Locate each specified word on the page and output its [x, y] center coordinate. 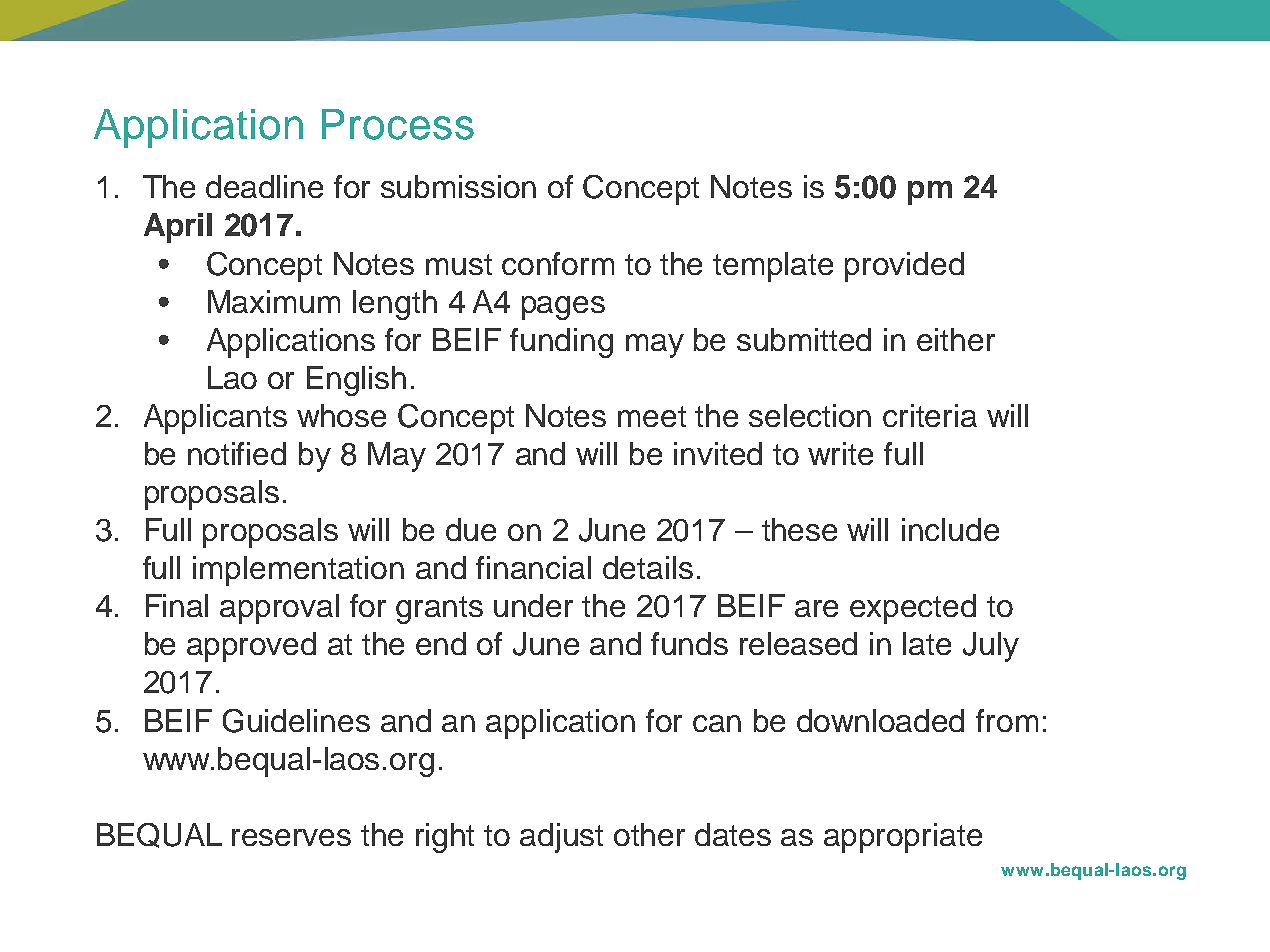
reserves [291, 837]
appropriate [903, 838]
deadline [264, 186]
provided [904, 267]
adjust [561, 838]
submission [458, 186]
